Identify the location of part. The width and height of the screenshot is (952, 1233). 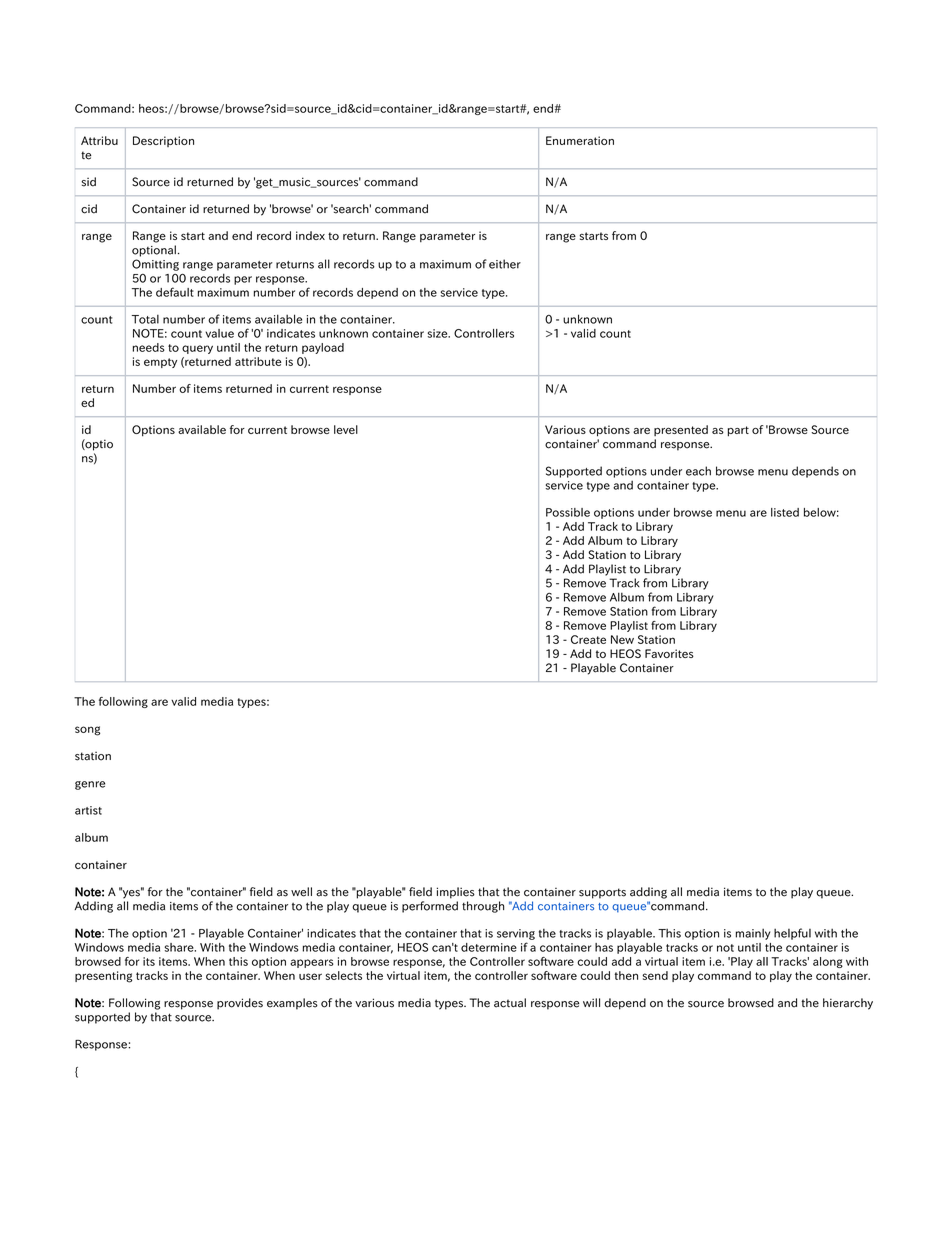
(738, 431).
